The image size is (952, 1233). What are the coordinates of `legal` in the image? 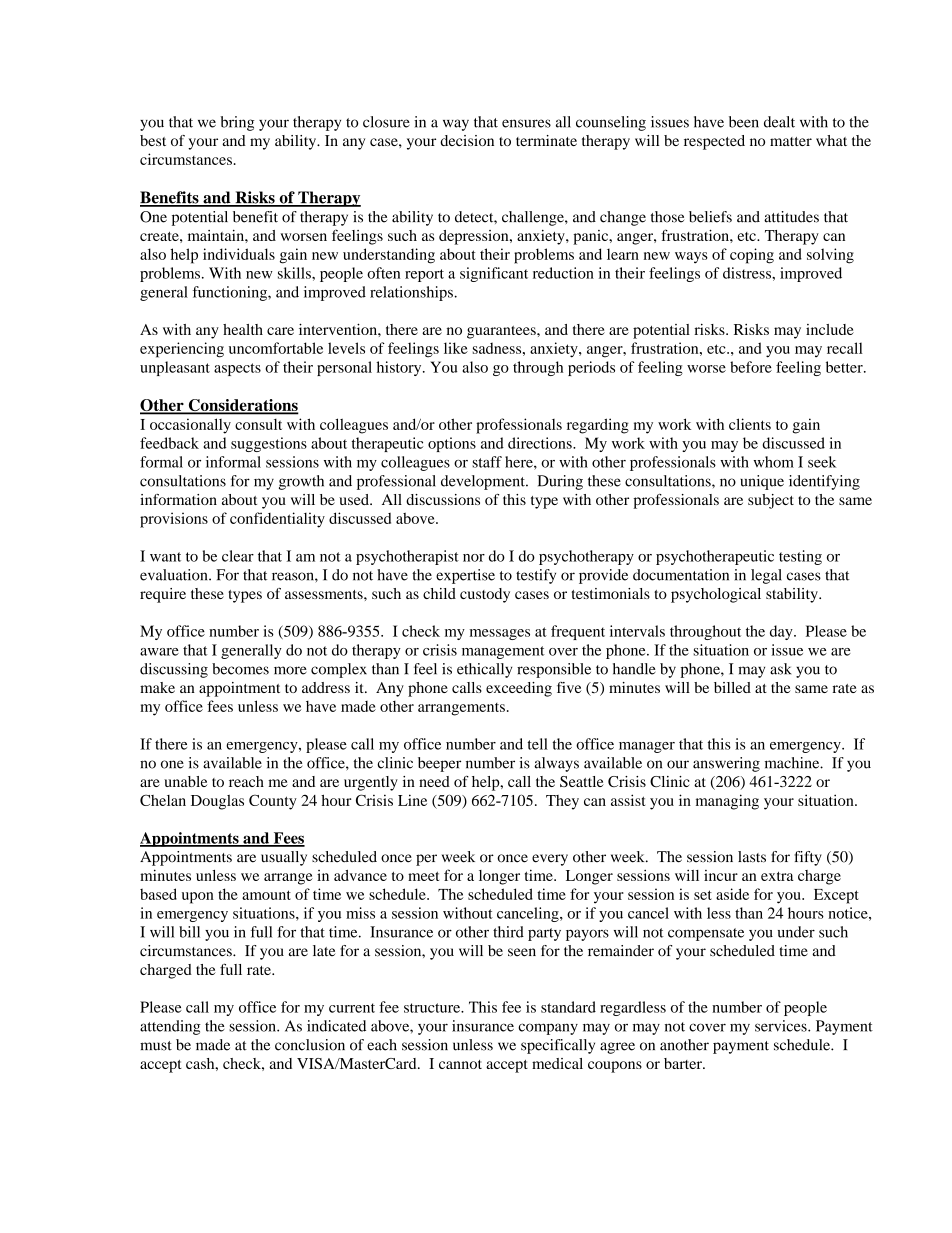 It's located at (766, 576).
